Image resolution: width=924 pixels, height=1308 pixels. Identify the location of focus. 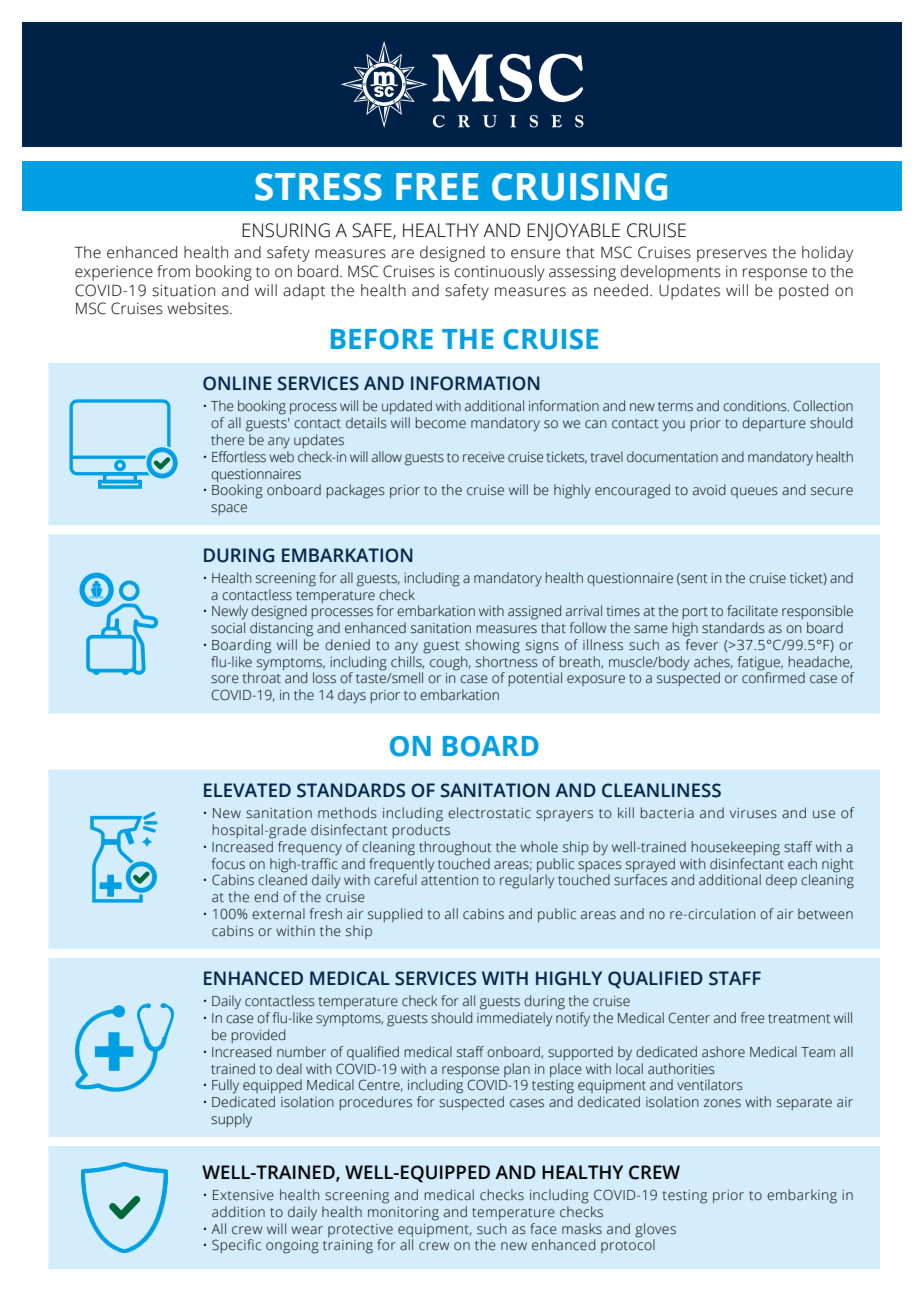
(228, 864).
